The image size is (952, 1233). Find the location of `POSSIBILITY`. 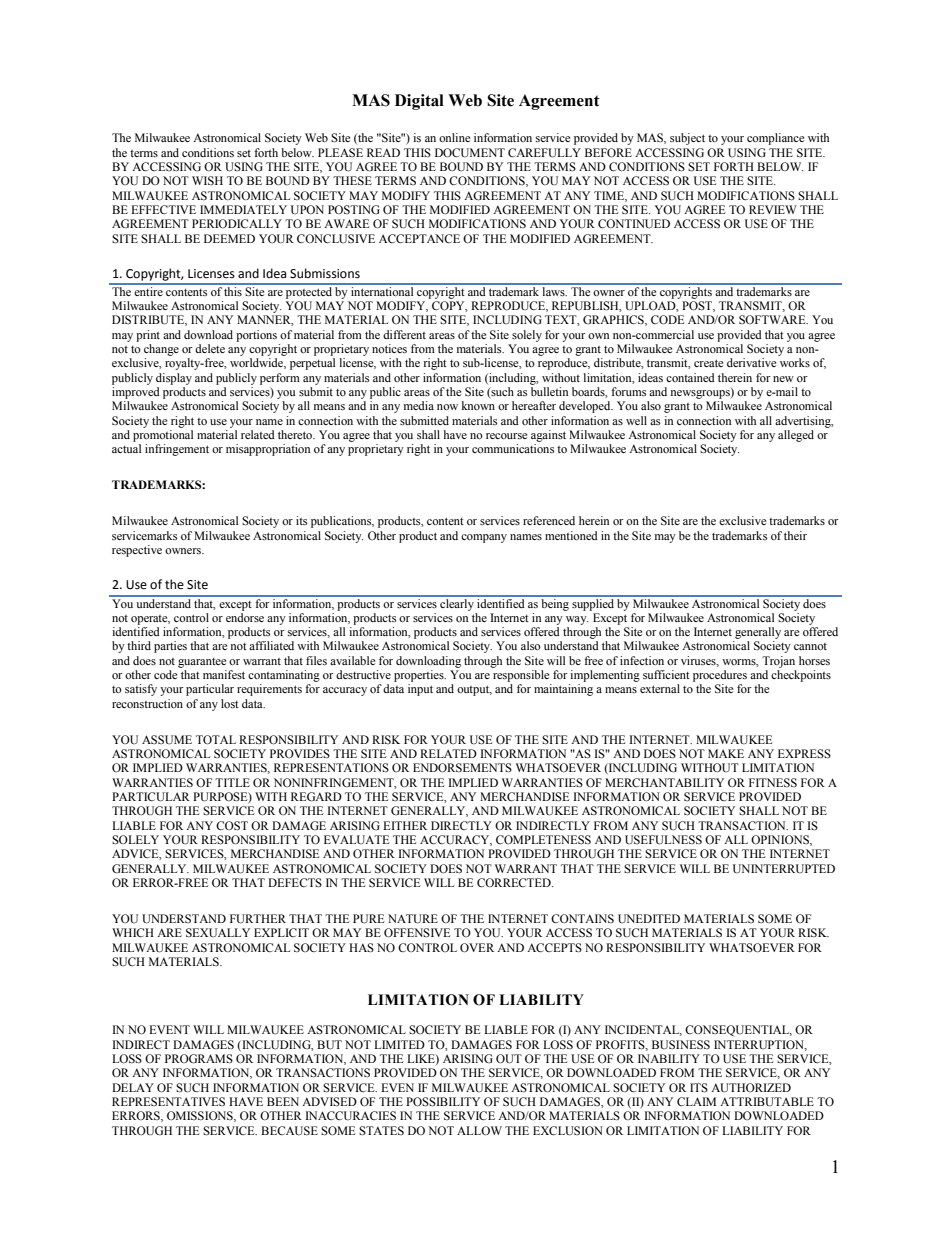

POSSIBILITY is located at coordinates (443, 1102).
